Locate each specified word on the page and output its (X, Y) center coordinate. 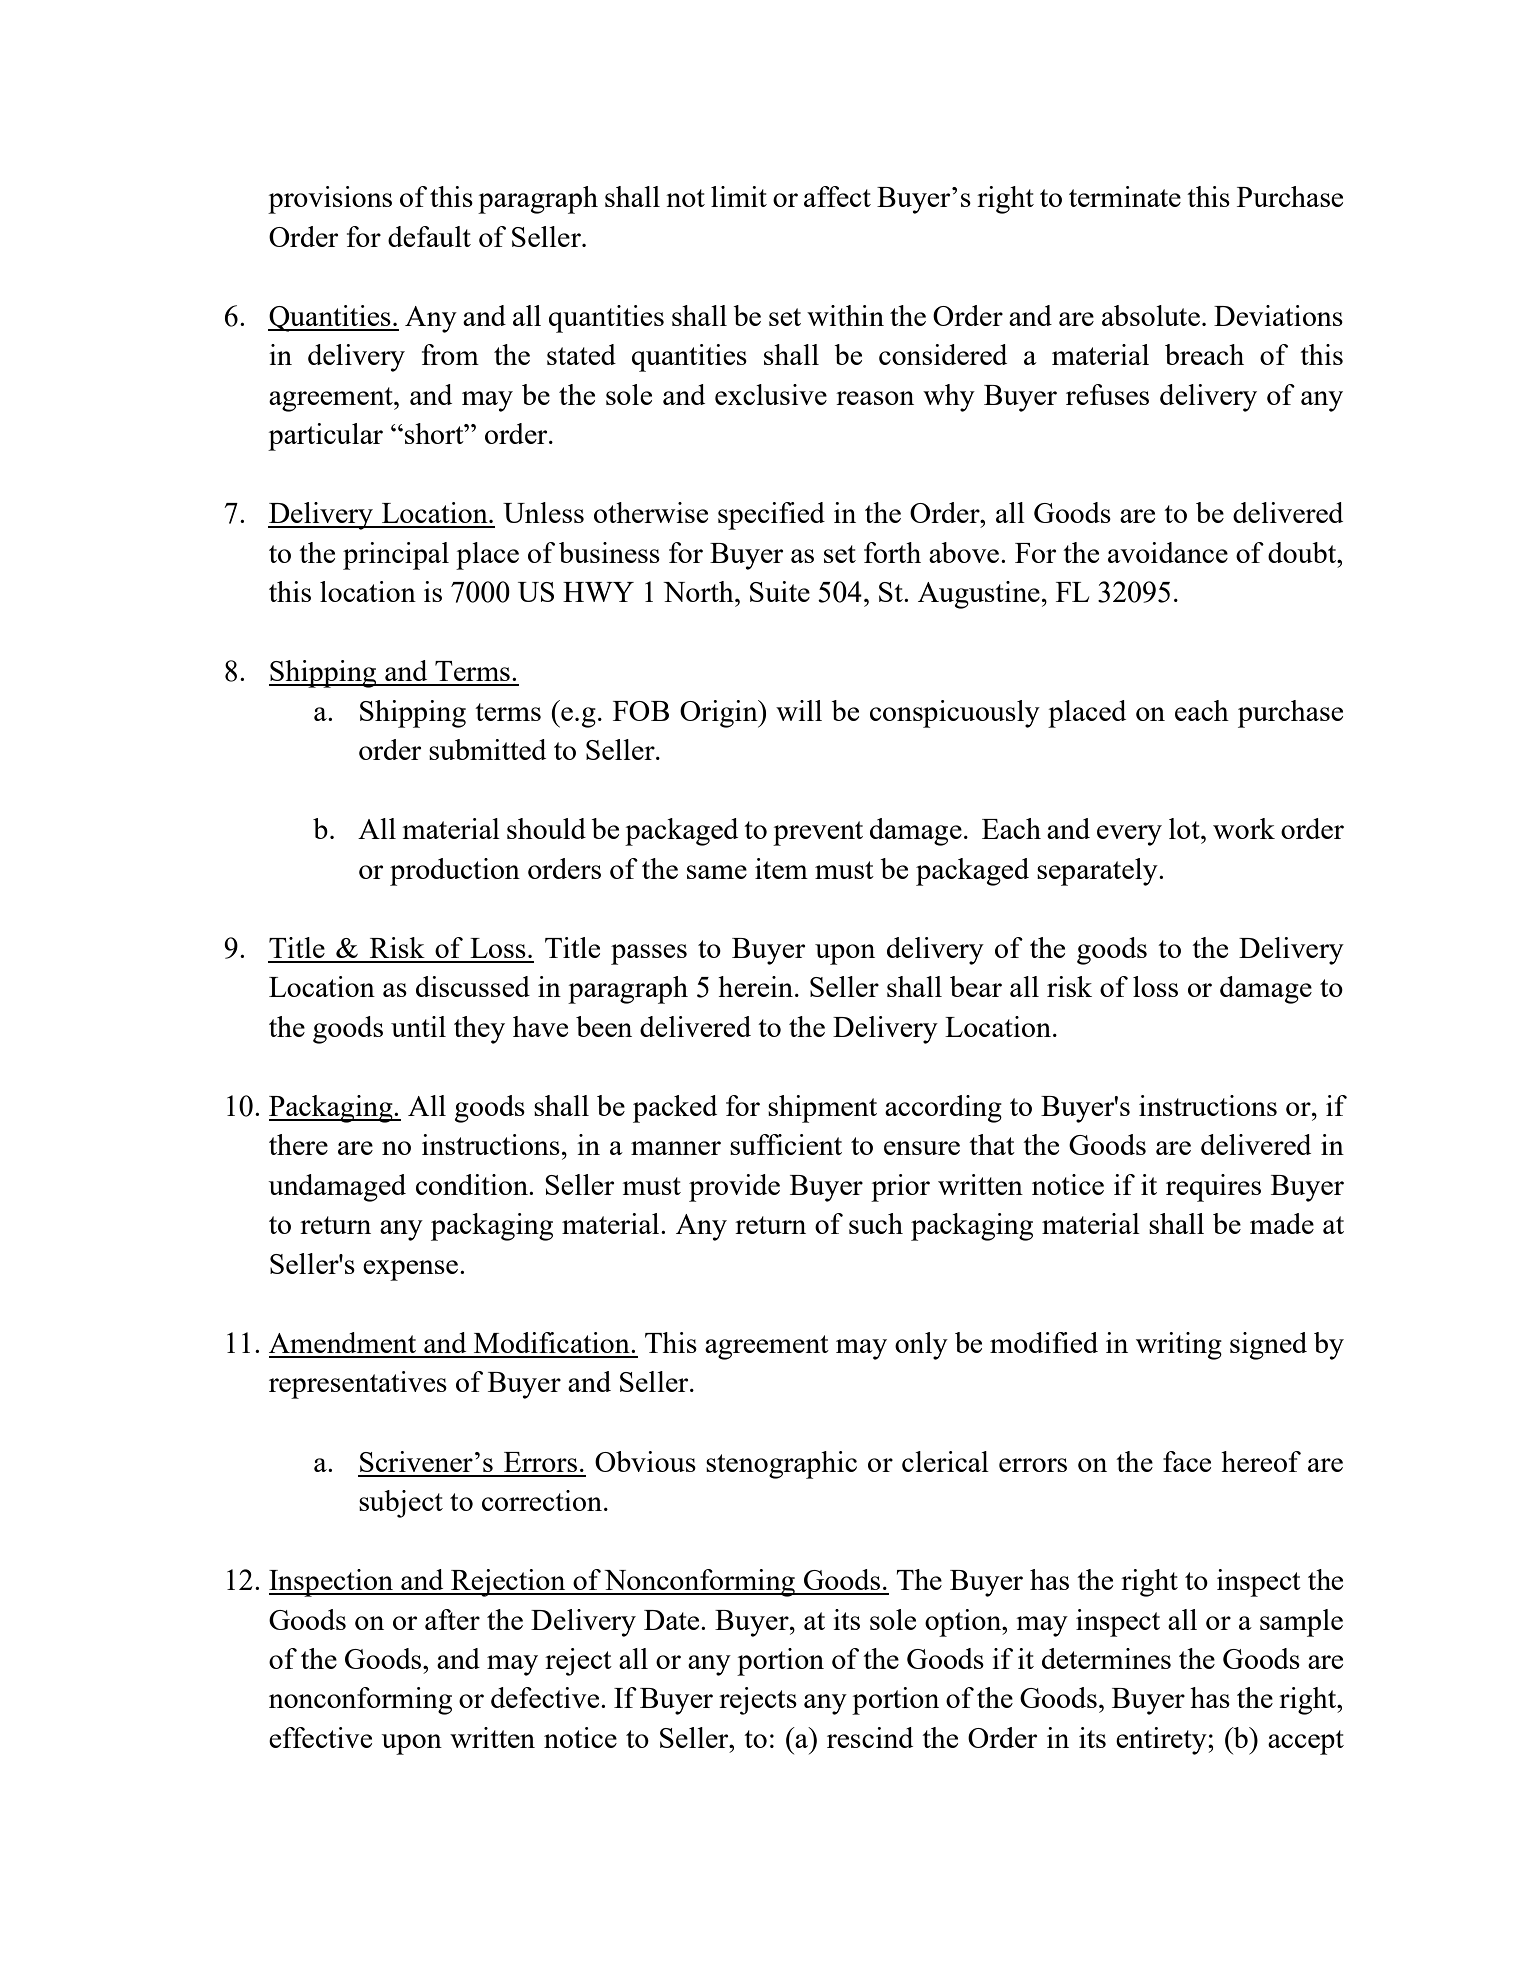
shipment (822, 1109)
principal (396, 556)
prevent (818, 833)
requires (1213, 1188)
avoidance (1168, 552)
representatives (358, 1385)
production (455, 872)
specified (771, 516)
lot (1185, 828)
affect (837, 196)
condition (473, 1184)
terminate (1125, 196)
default (429, 236)
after (452, 1619)
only (921, 1346)
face (1187, 1461)
